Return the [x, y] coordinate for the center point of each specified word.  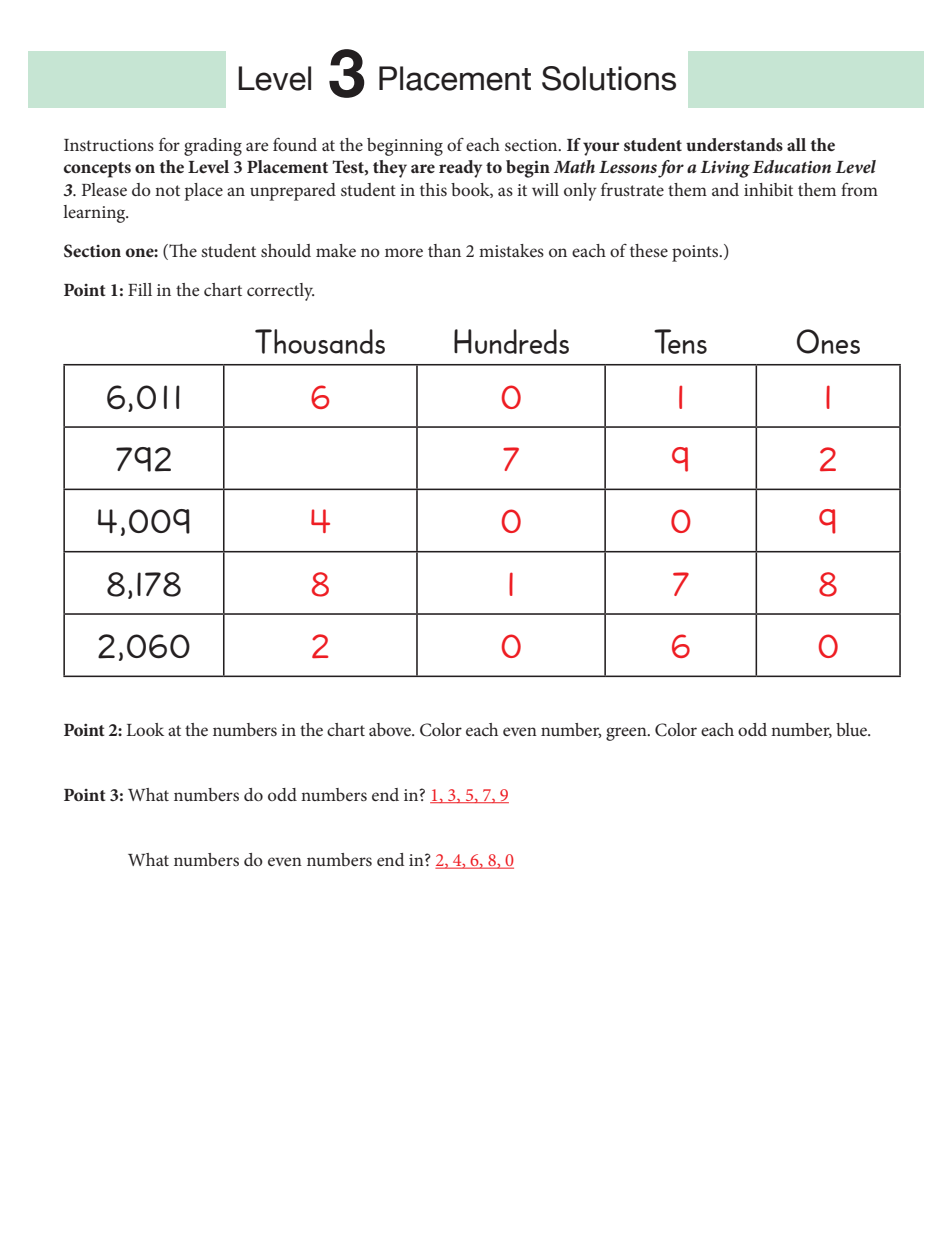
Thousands [320, 341]
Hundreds [511, 341]
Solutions [609, 78]
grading [213, 147]
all [796, 144]
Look [145, 729]
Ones [828, 341]
